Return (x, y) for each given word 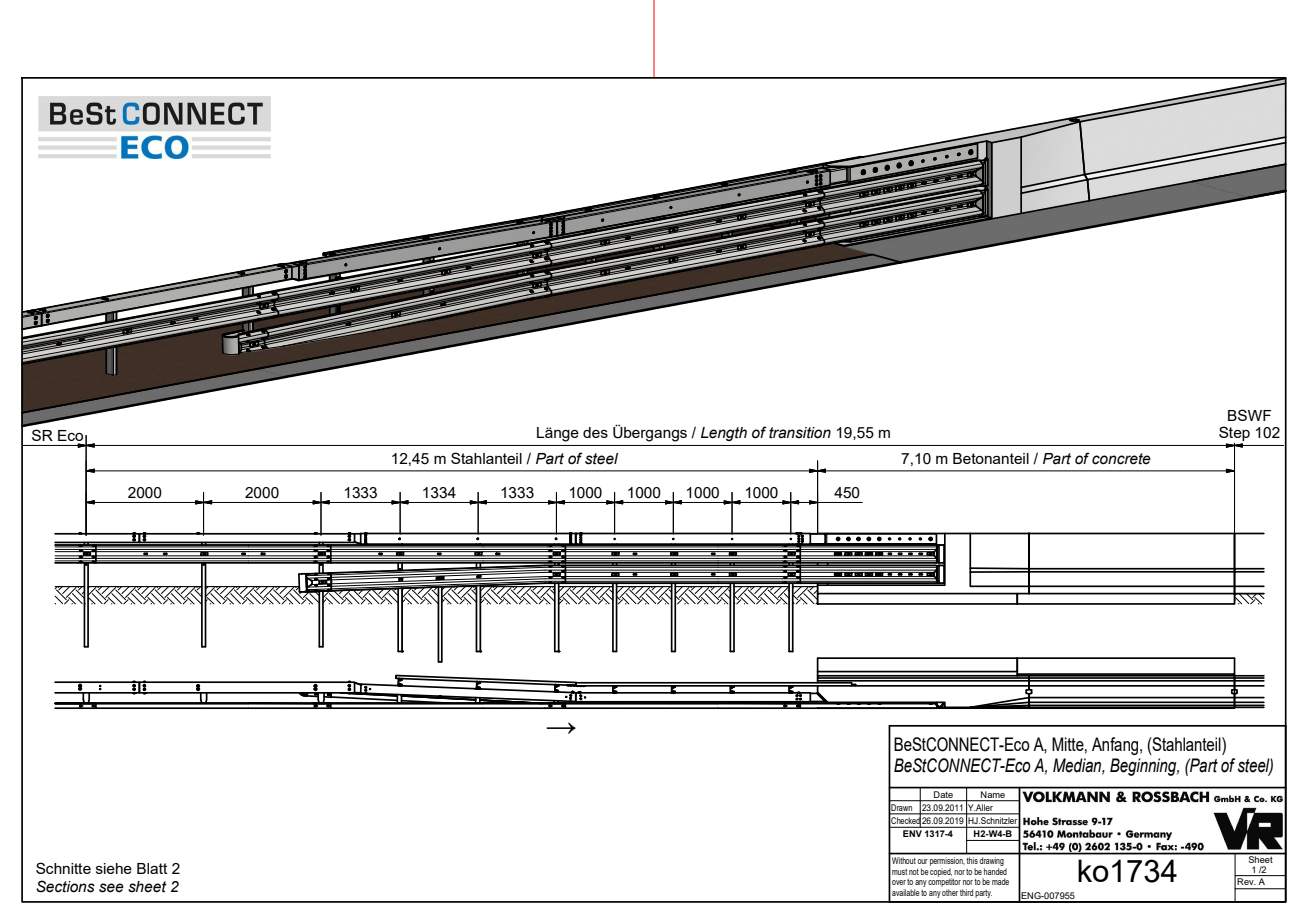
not (914, 872)
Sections (65, 886)
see (111, 888)
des (595, 432)
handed (995, 871)
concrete (1121, 459)
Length (724, 434)
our (922, 861)
